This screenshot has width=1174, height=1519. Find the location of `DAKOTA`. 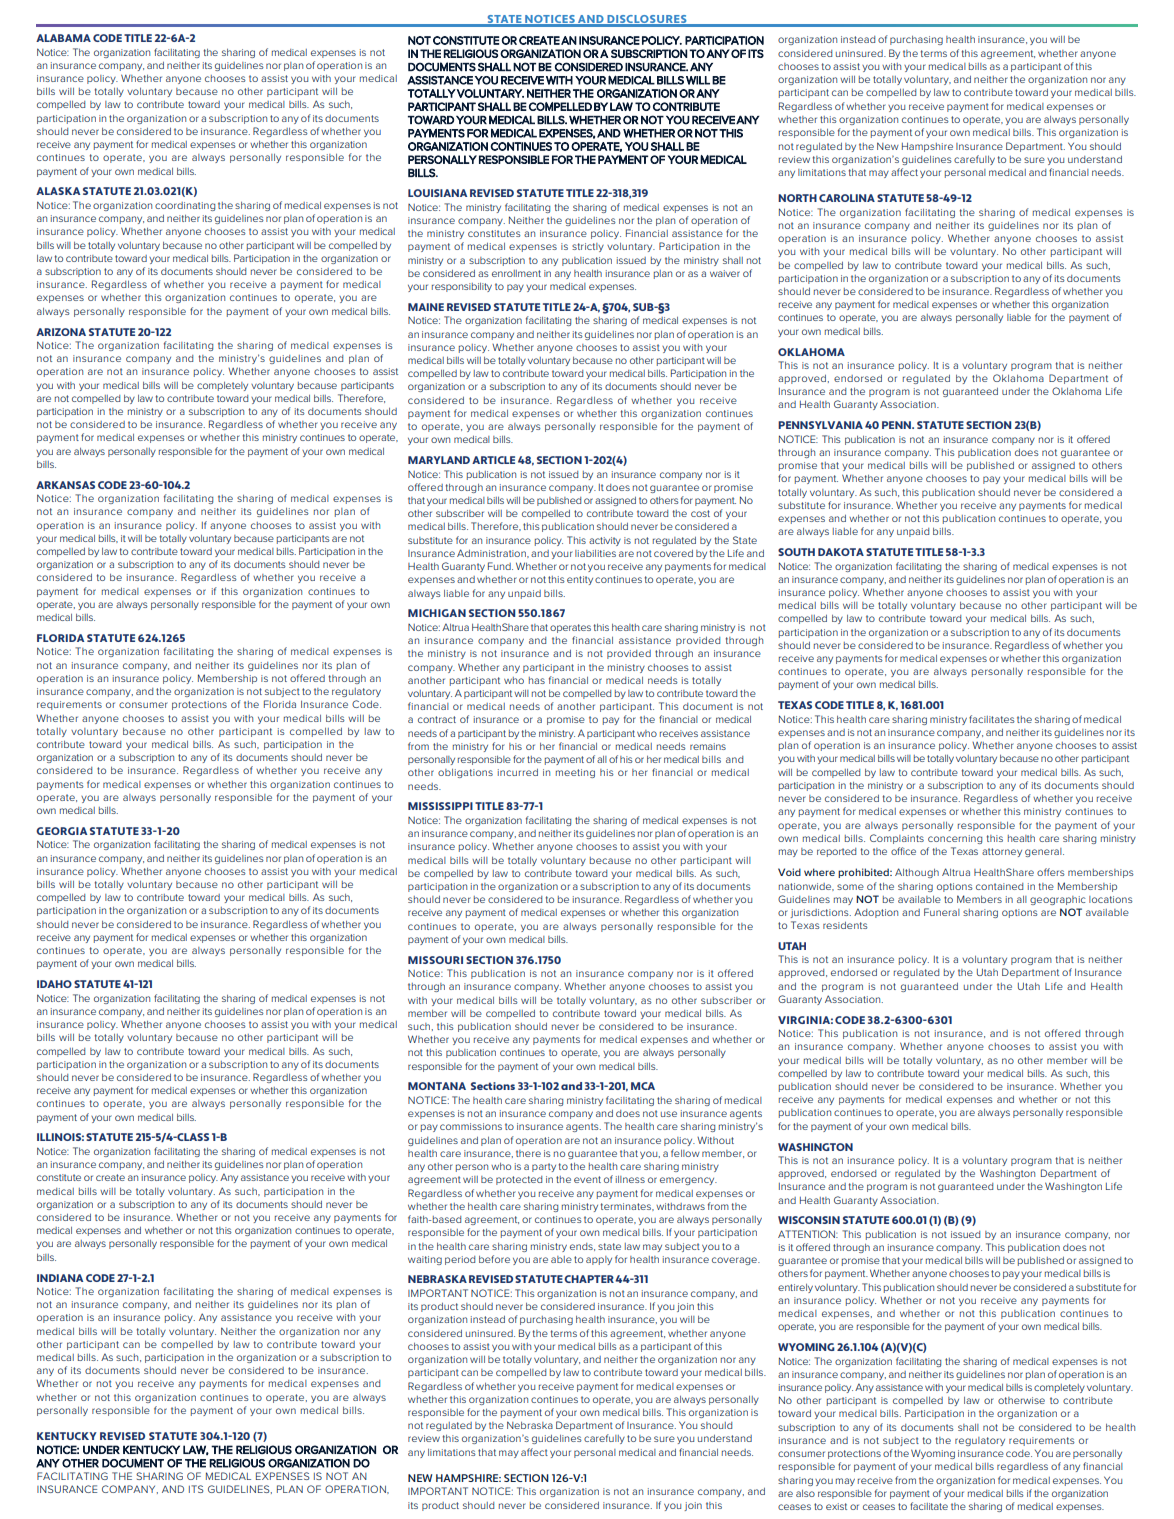

DAKOTA is located at coordinates (841, 552).
